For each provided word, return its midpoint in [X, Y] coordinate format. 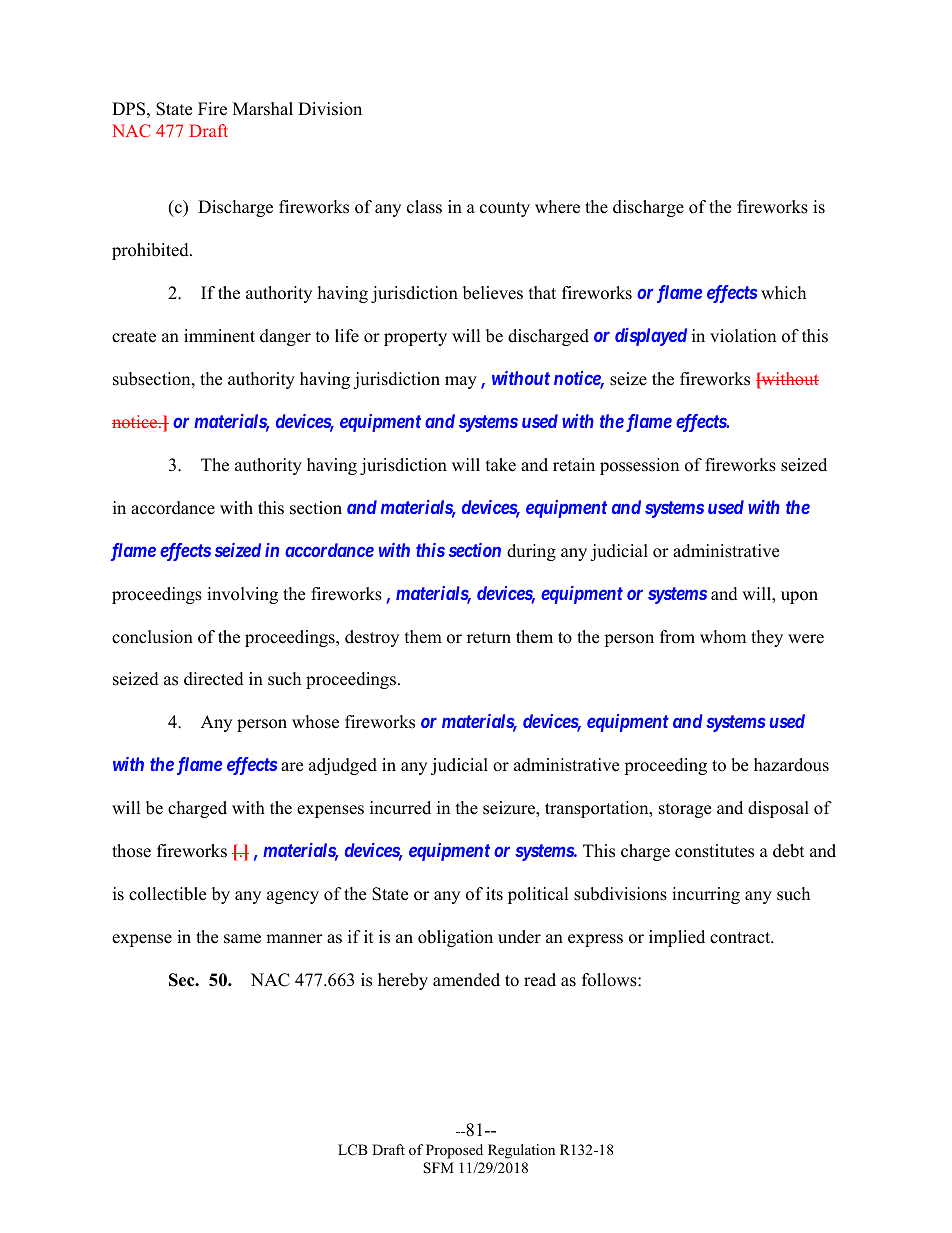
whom [723, 637]
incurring [706, 895]
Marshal [263, 109]
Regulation [521, 1151]
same [242, 939]
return [489, 638]
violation [743, 336]
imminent [219, 336]
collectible [167, 894]
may [461, 382]
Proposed [454, 1151]
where [557, 207]
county [505, 209]
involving [242, 595]
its [494, 894]
